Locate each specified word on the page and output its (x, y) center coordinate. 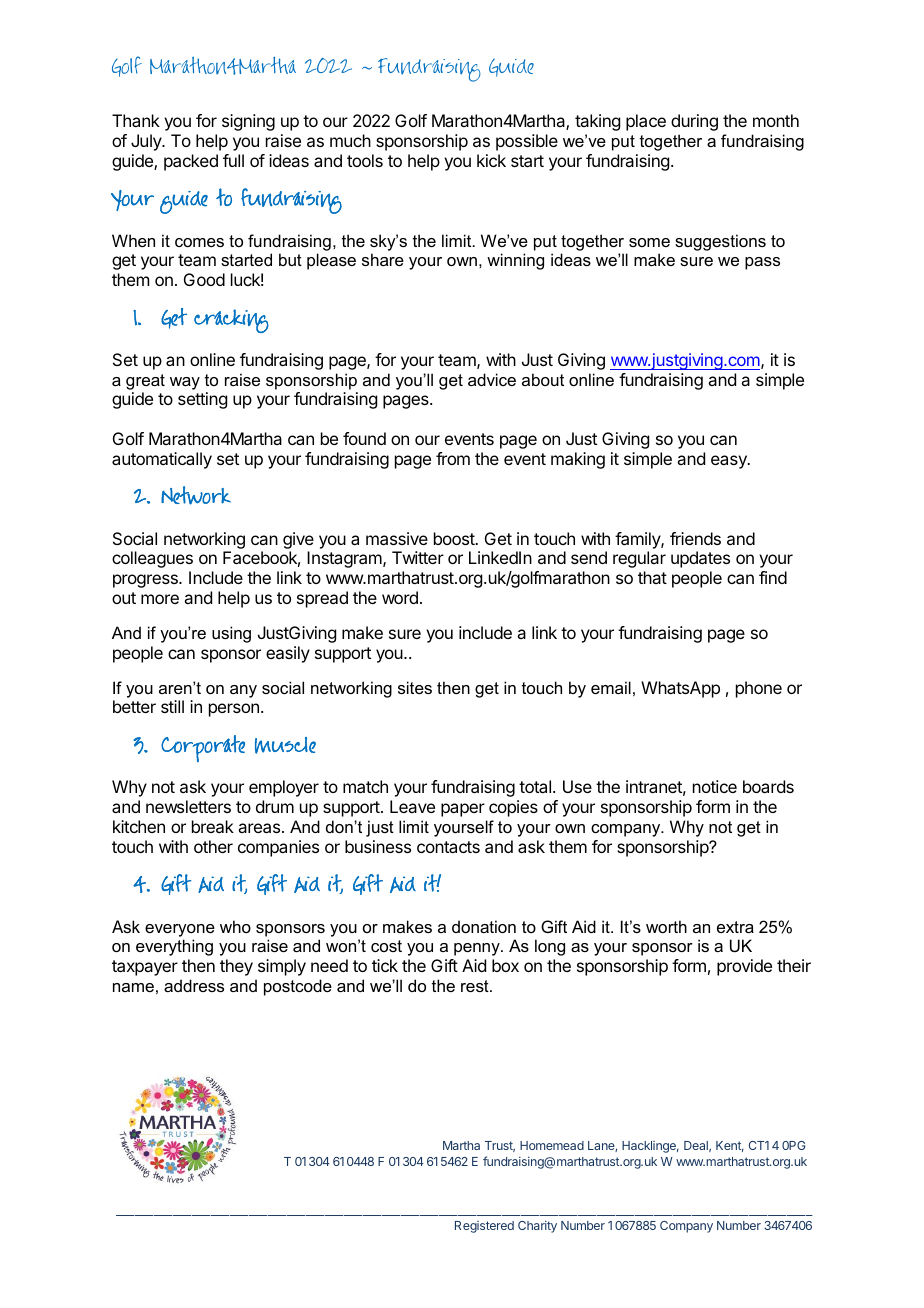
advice (492, 379)
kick (491, 160)
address (194, 985)
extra (735, 927)
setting (202, 400)
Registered (484, 1227)
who (235, 926)
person (234, 710)
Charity (537, 1227)
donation (484, 926)
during (694, 122)
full (233, 160)
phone (759, 689)
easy (730, 462)
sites (415, 687)
